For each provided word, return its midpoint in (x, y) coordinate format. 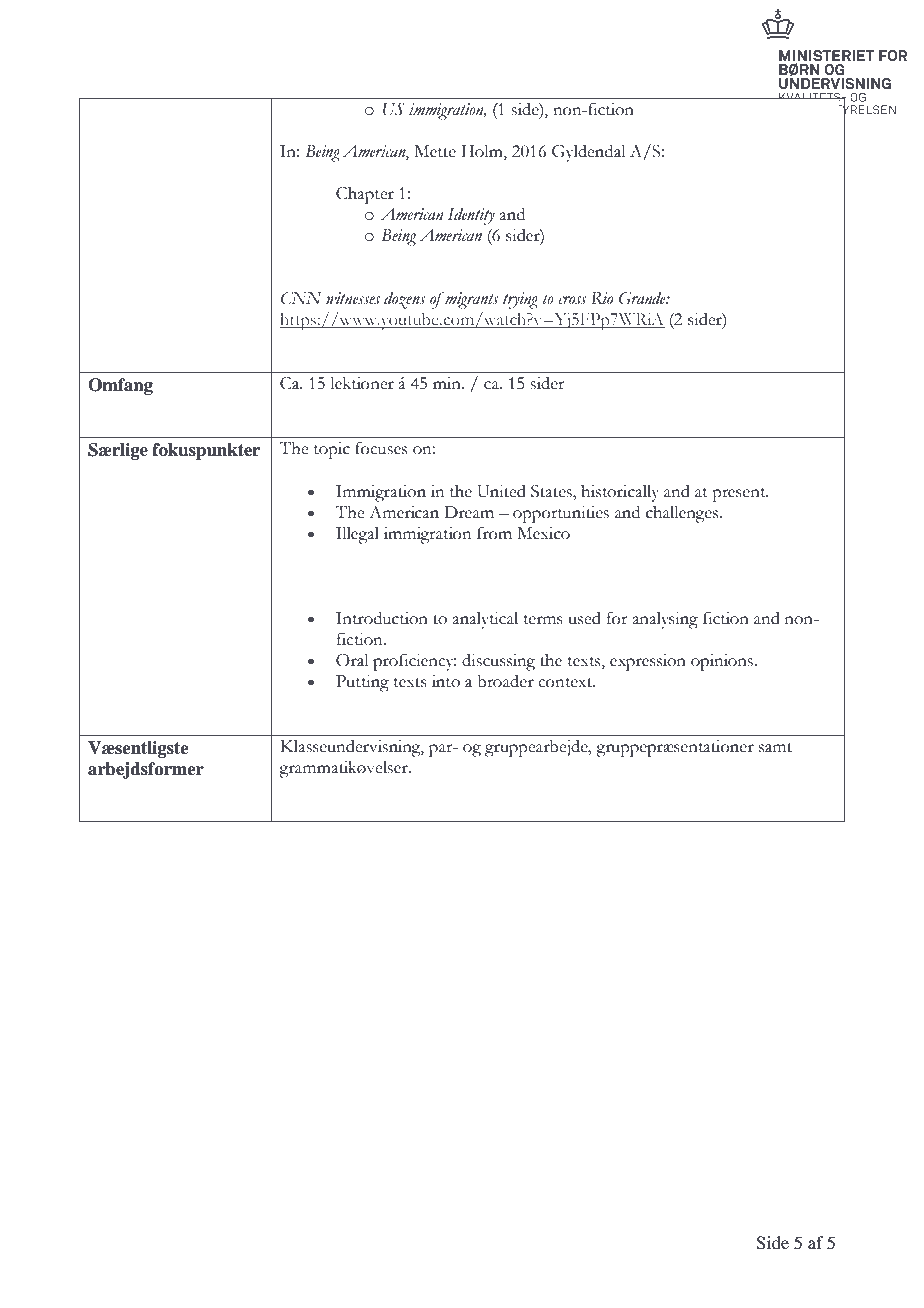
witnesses (353, 298)
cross (573, 300)
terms (543, 620)
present (740, 495)
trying (520, 300)
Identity (471, 216)
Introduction (382, 618)
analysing (665, 620)
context (566, 683)
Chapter (365, 195)
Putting (362, 683)
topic (332, 450)
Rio (602, 298)
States (552, 491)
